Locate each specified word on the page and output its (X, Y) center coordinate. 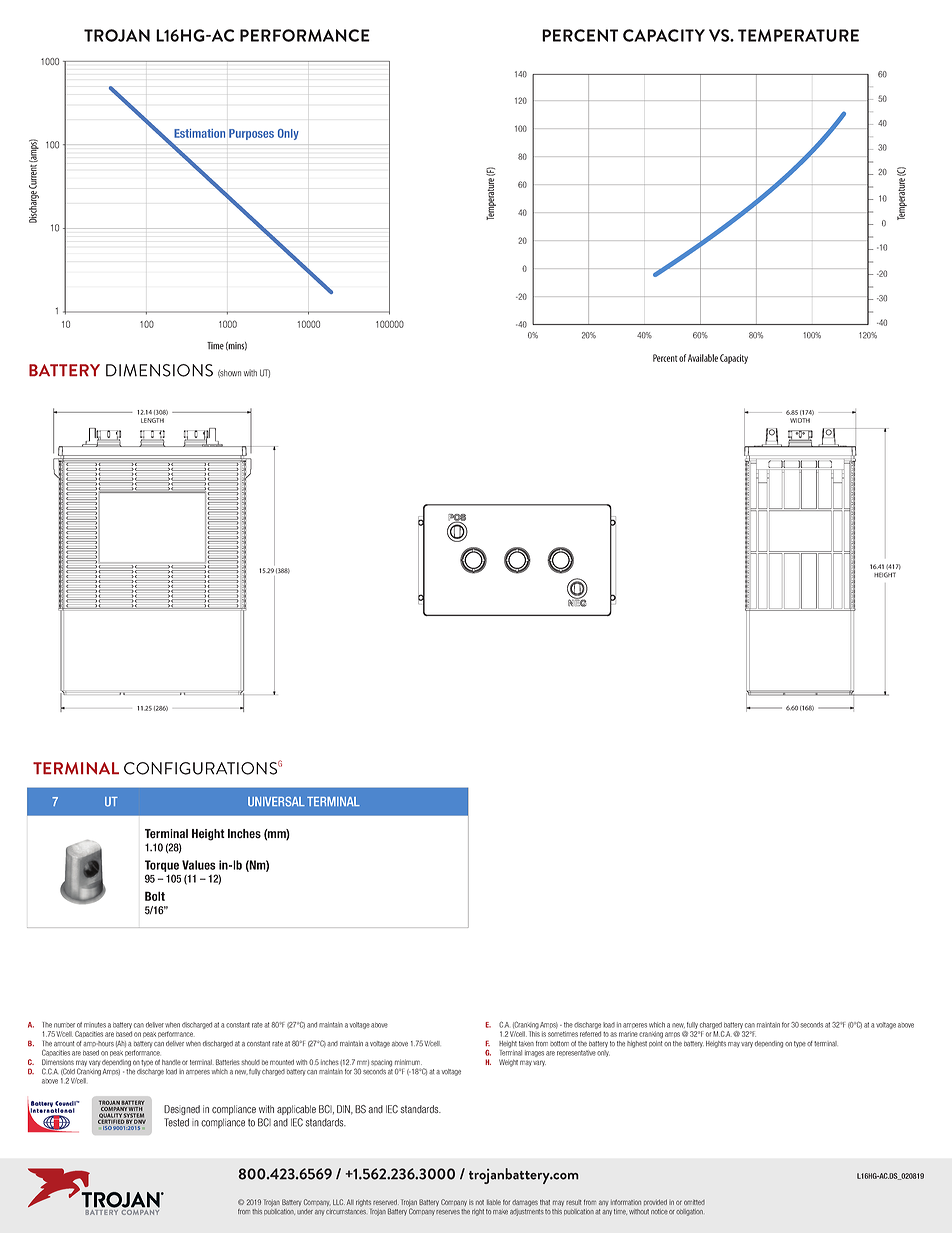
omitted (694, 1202)
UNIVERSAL (276, 801)
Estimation (199, 133)
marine (628, 1034)
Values (199, 865)
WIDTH (800, 420)
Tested (176, 1122)
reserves (448, 1212)
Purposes (251, 134)
